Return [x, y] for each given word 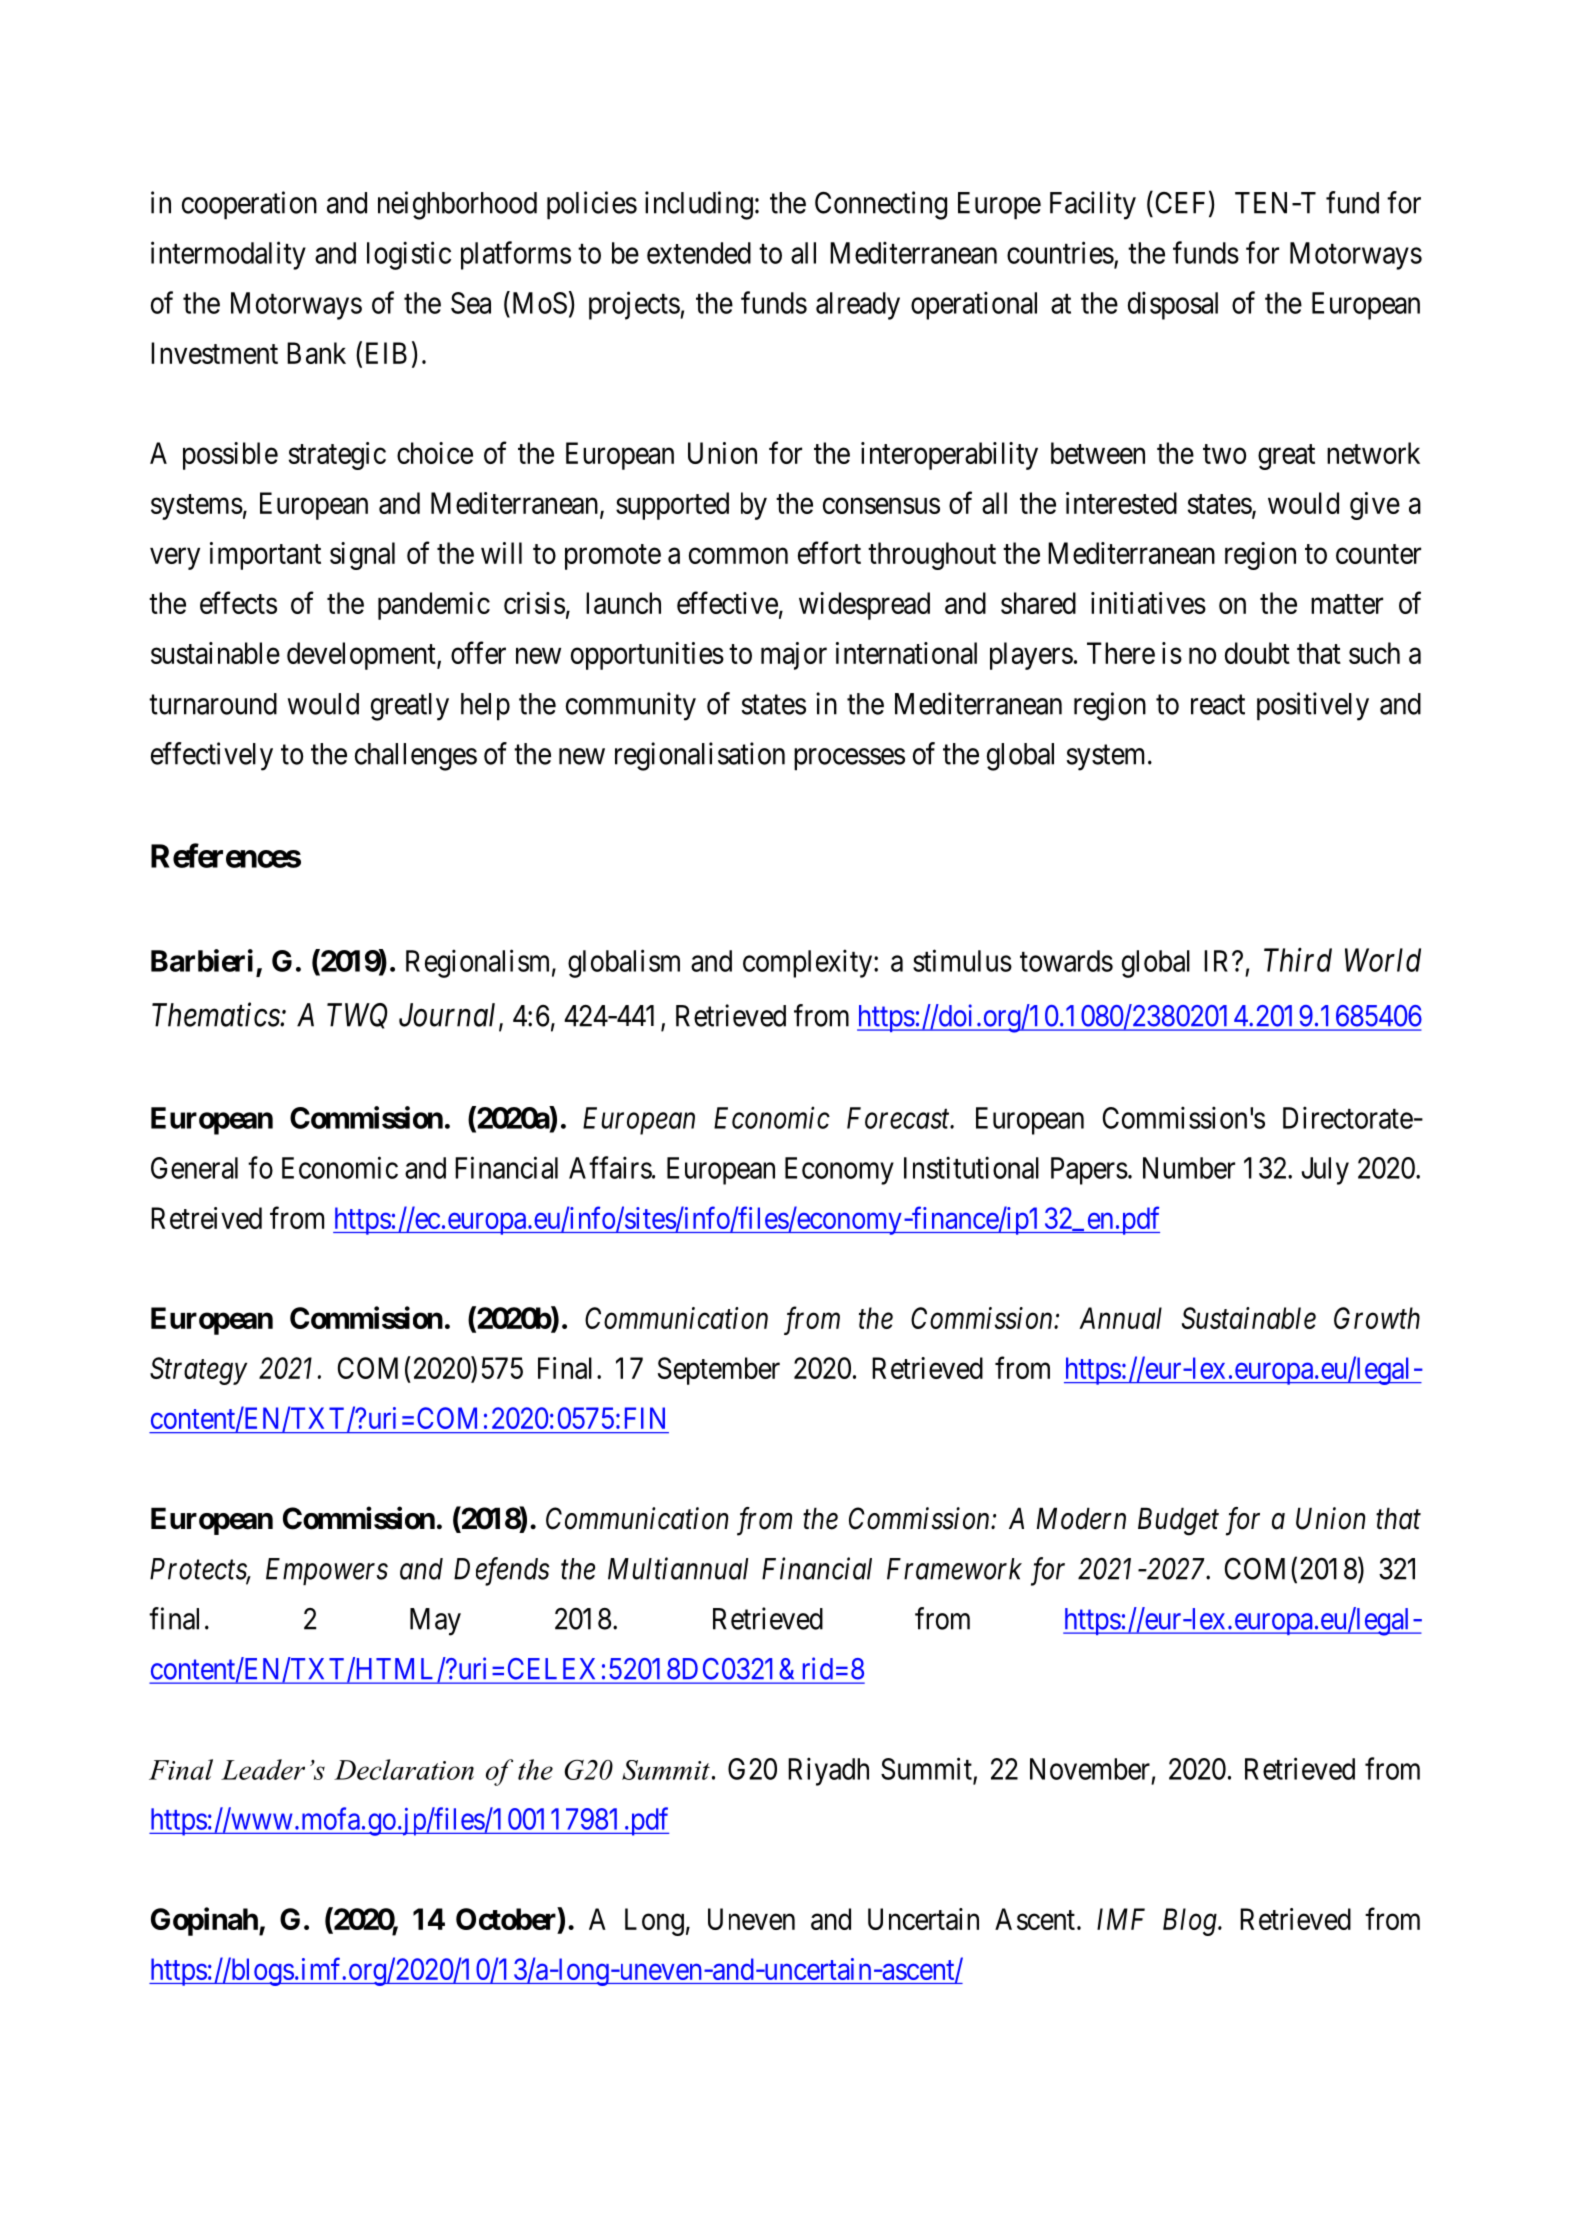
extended [699, 253]
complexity [809, 963]
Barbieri [202, 960]
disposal [1173, 305]
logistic [409, 255]
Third [1298, 960]
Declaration [404, 1769]
